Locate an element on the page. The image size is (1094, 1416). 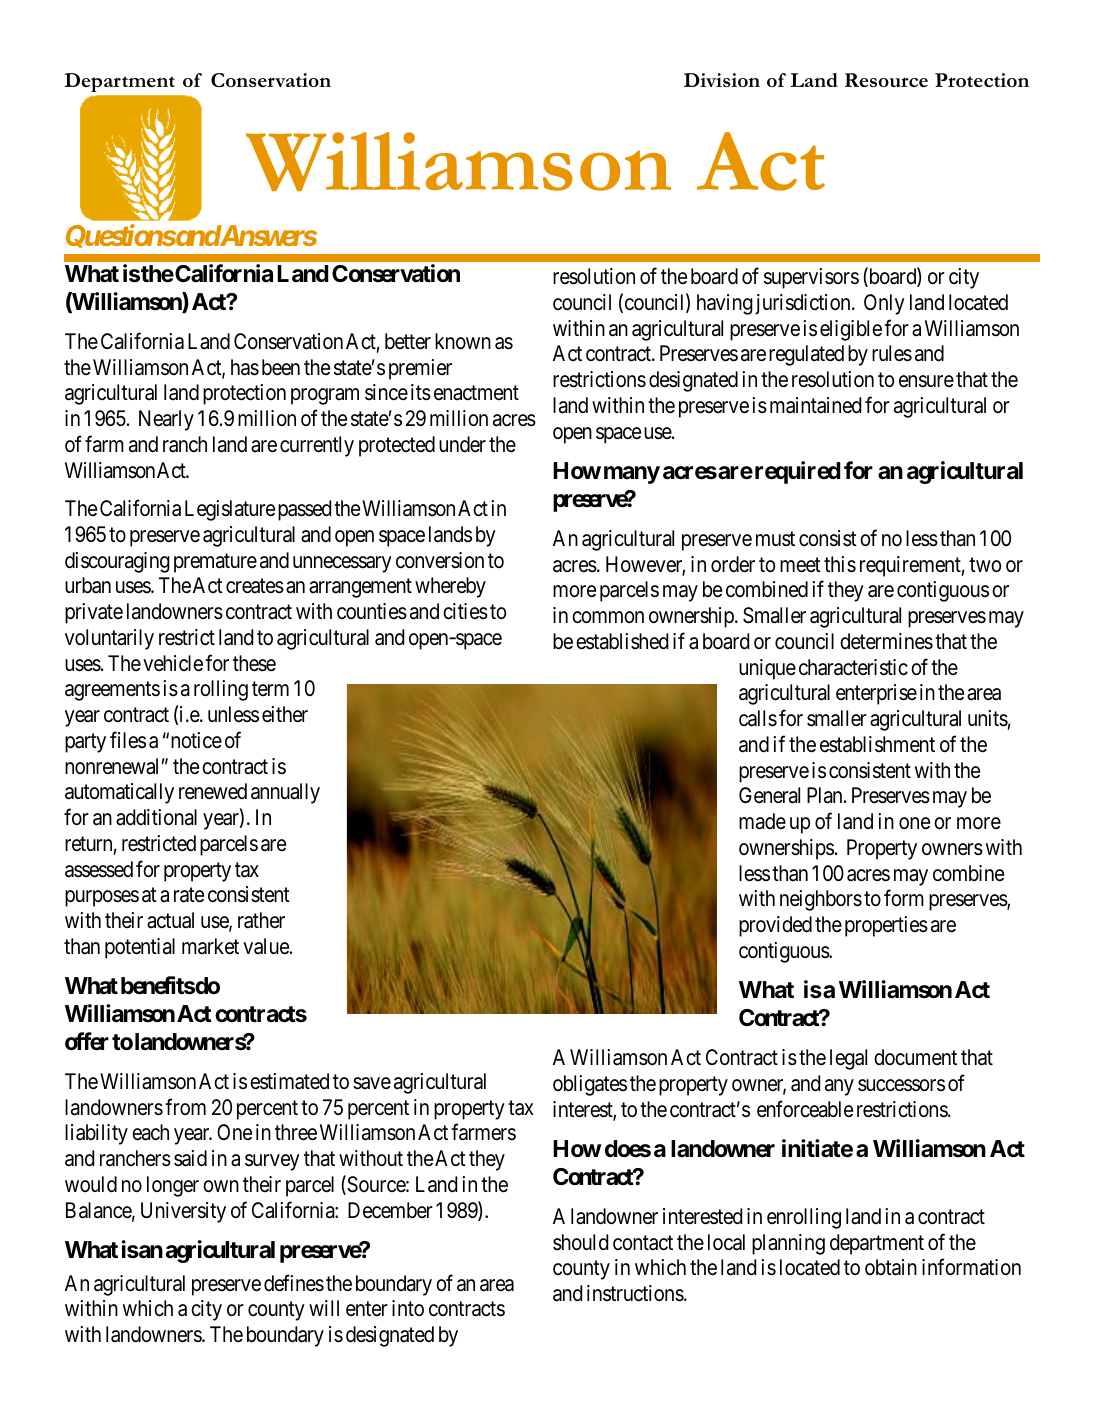
ensure is located at coordinates (926, 381).
